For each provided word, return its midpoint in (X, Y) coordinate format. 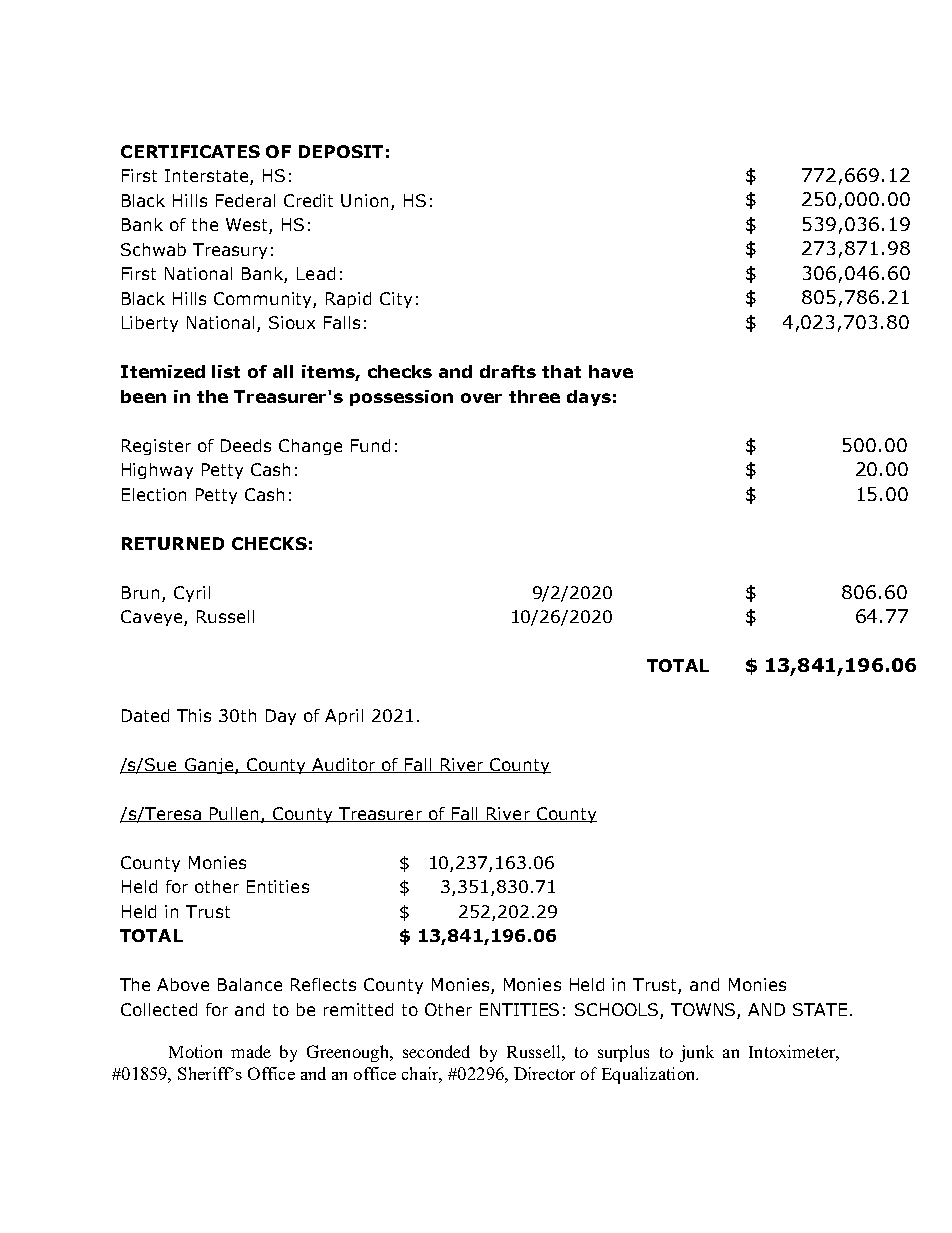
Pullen (234, 814)
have (611, 371)
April (344, 717)
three (534, 396)
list (226, 371)
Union (364, 200)
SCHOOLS (618, 1011)
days (589, 398)
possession (401, 398)
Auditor (344, 765)
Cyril (192, 594)
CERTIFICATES (190, 151)
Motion (195, 1051)
